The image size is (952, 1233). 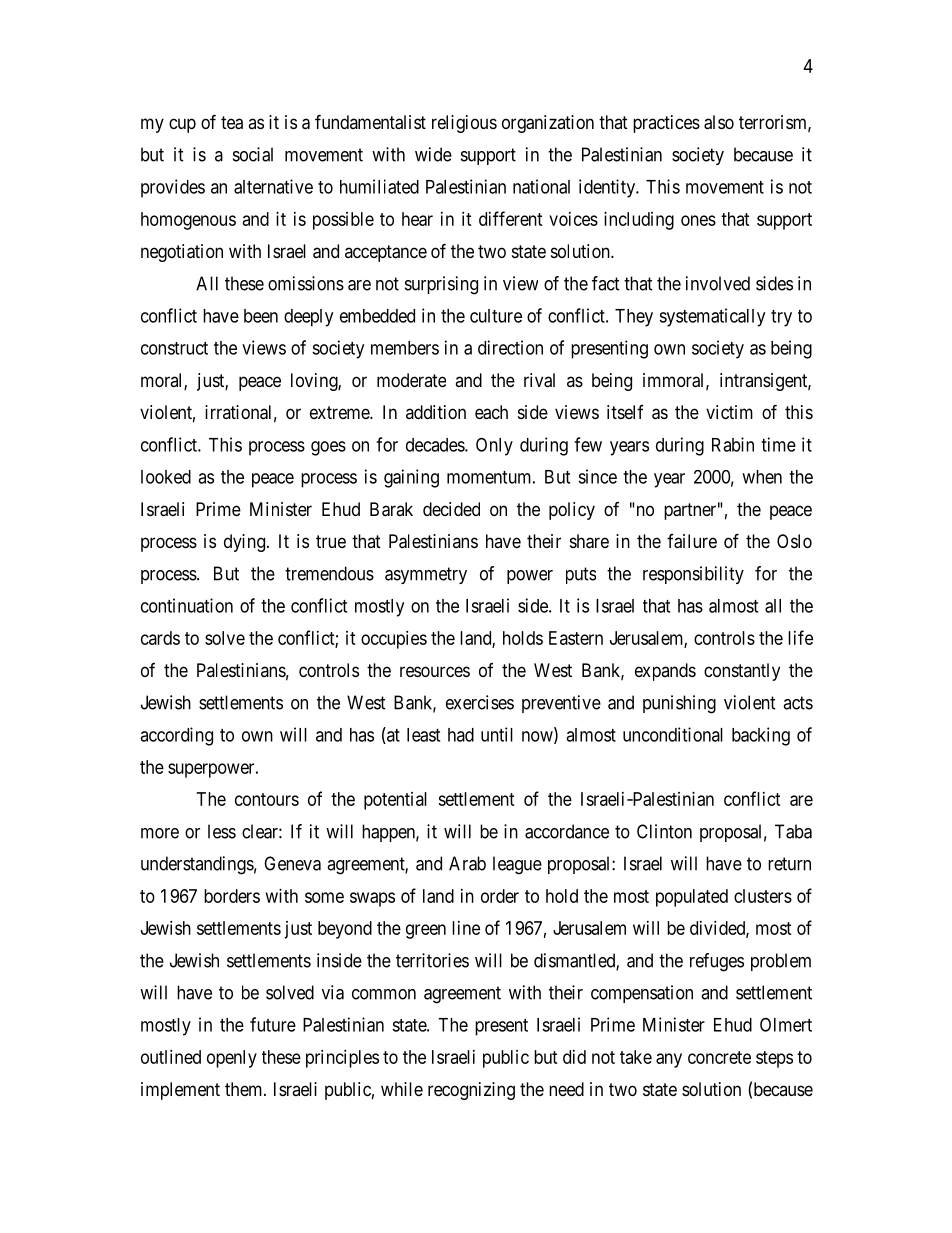 I want to click on Rabin, so click(x=733, y=444).
